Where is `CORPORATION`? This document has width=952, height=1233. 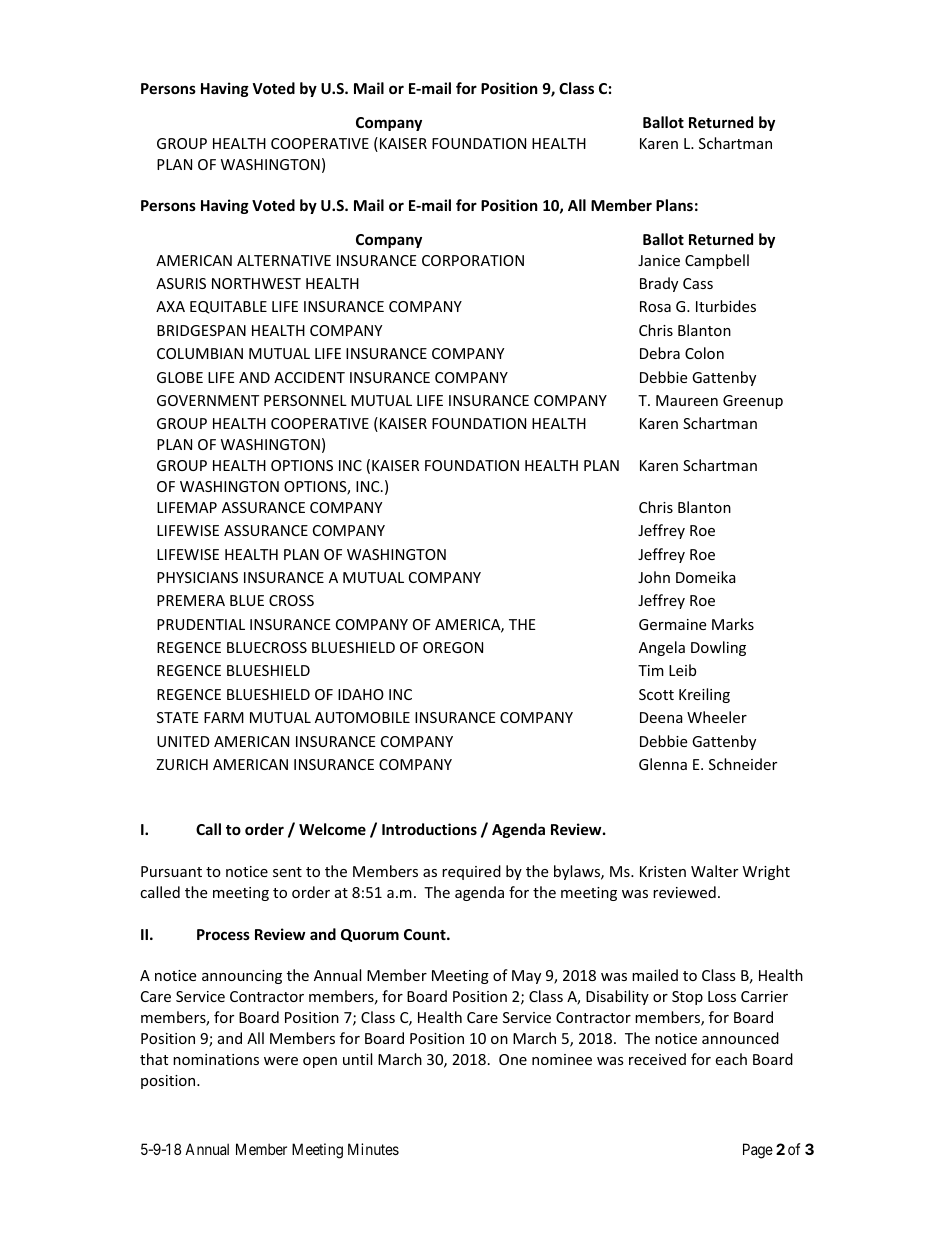 CORPORATION is located at coordinates (473, 260).
